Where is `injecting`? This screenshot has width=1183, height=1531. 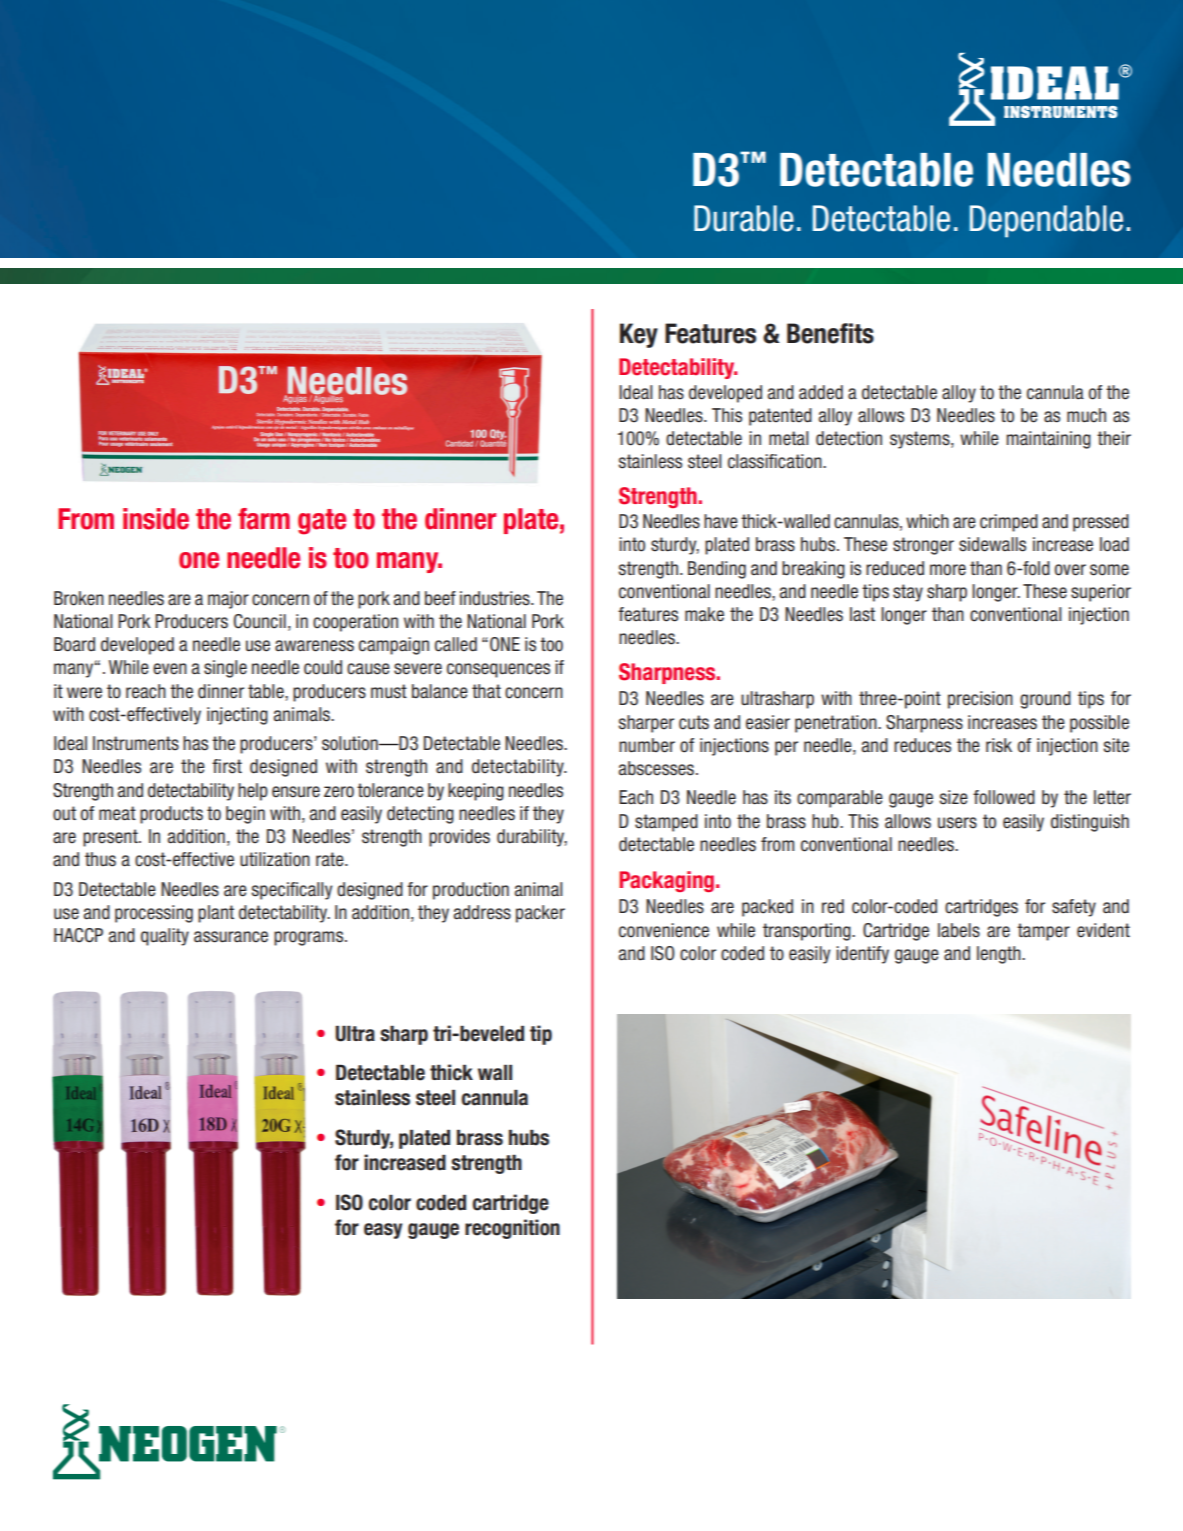 injecting is located at coordinates (237, 716).
